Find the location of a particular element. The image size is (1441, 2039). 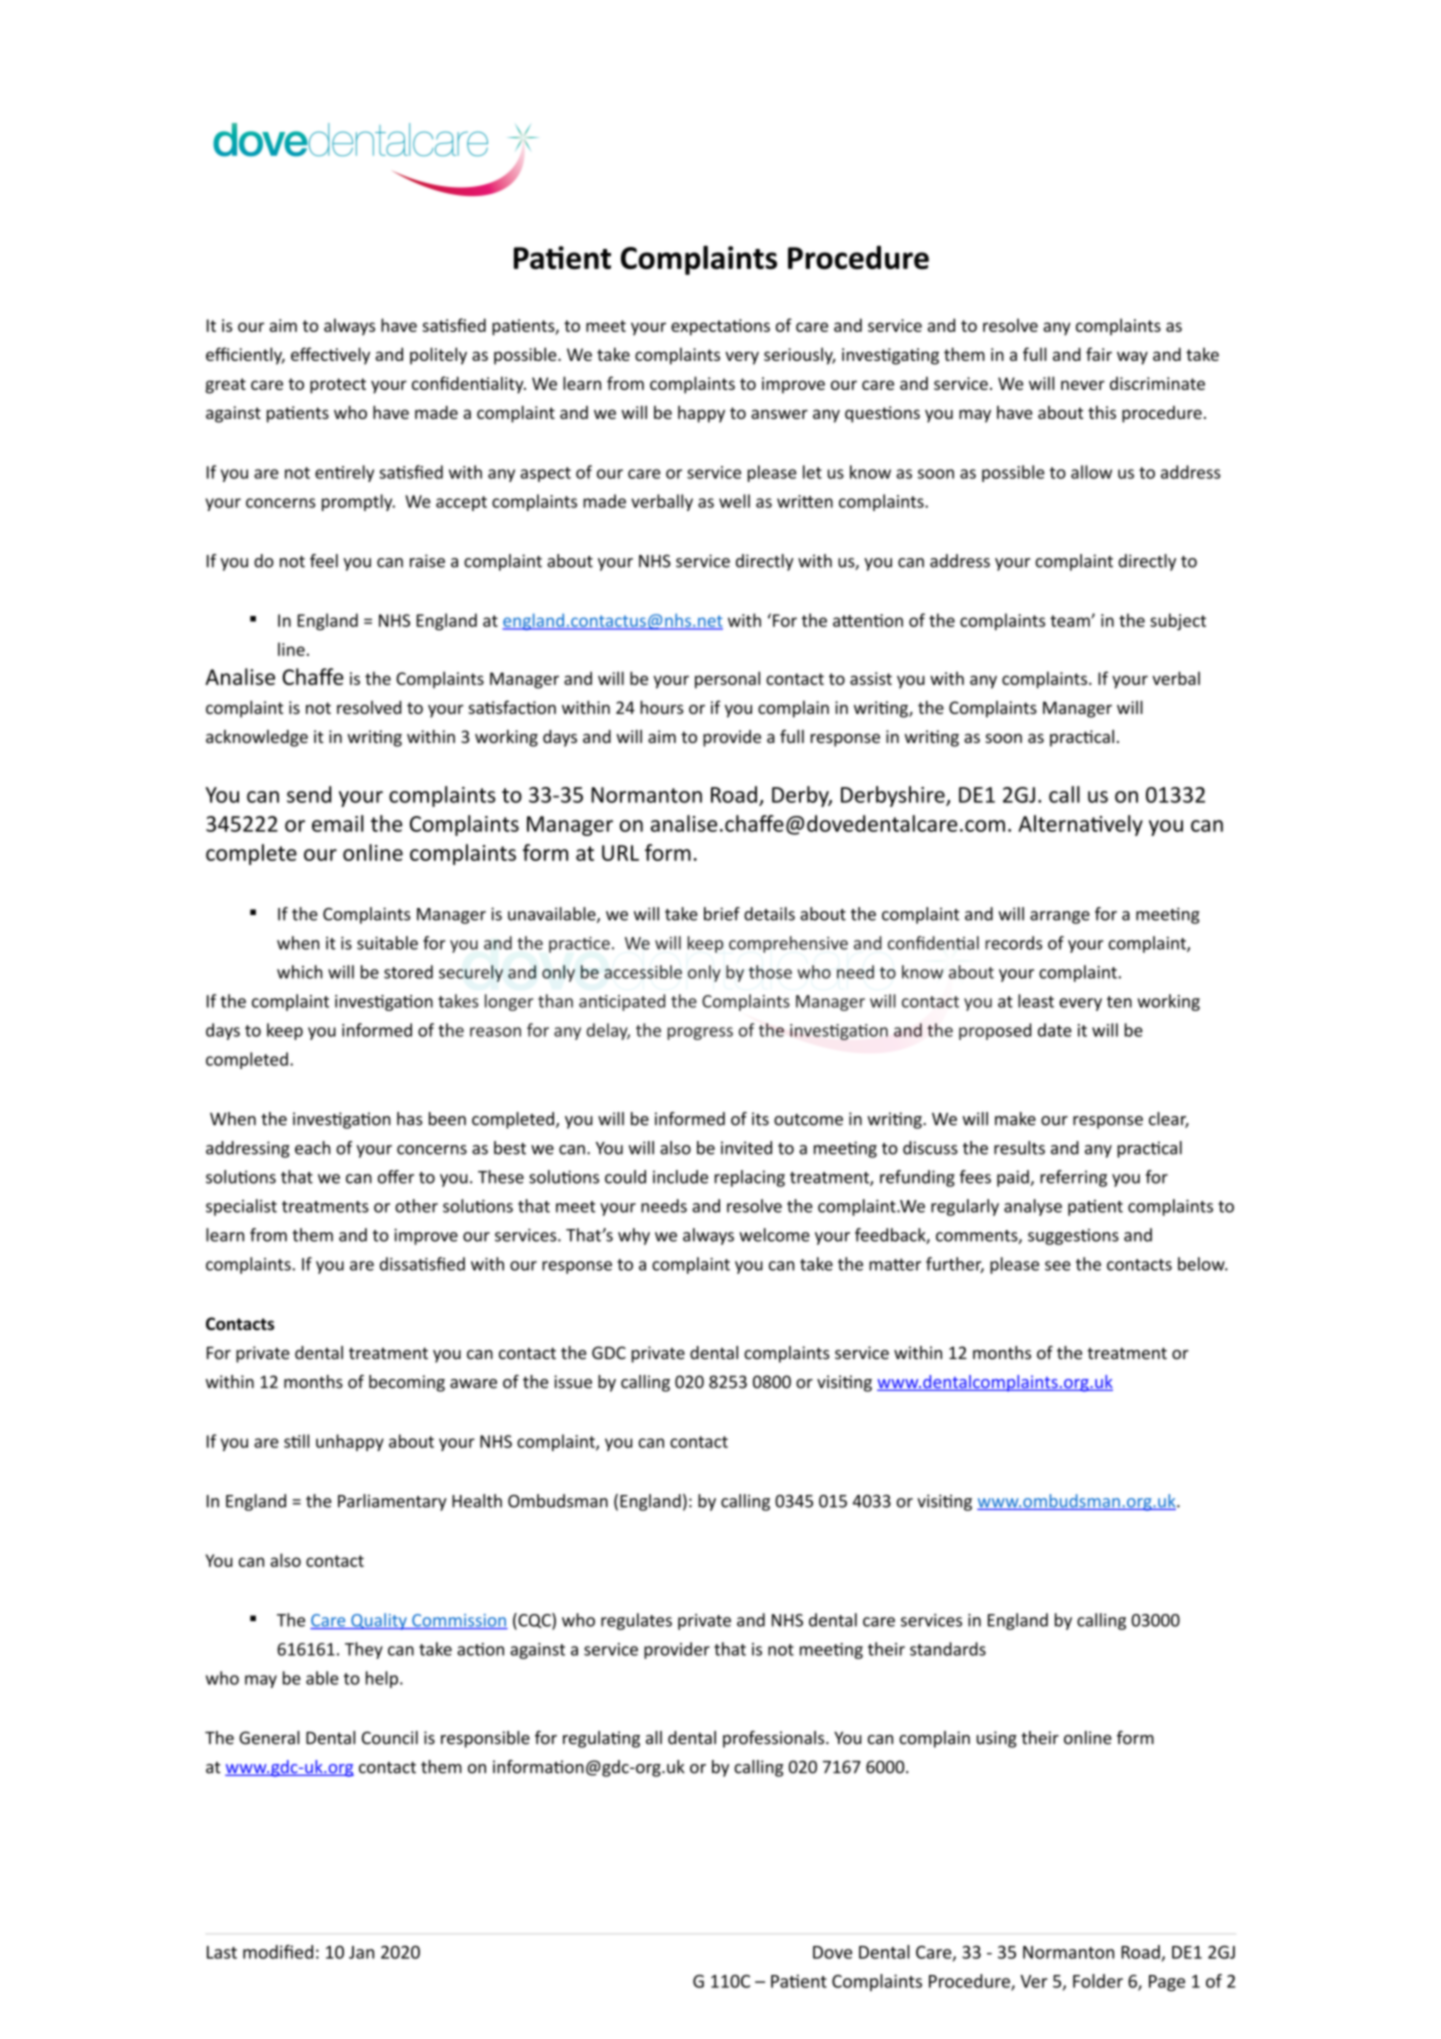

issue is located at coordinates (573, 1382).
